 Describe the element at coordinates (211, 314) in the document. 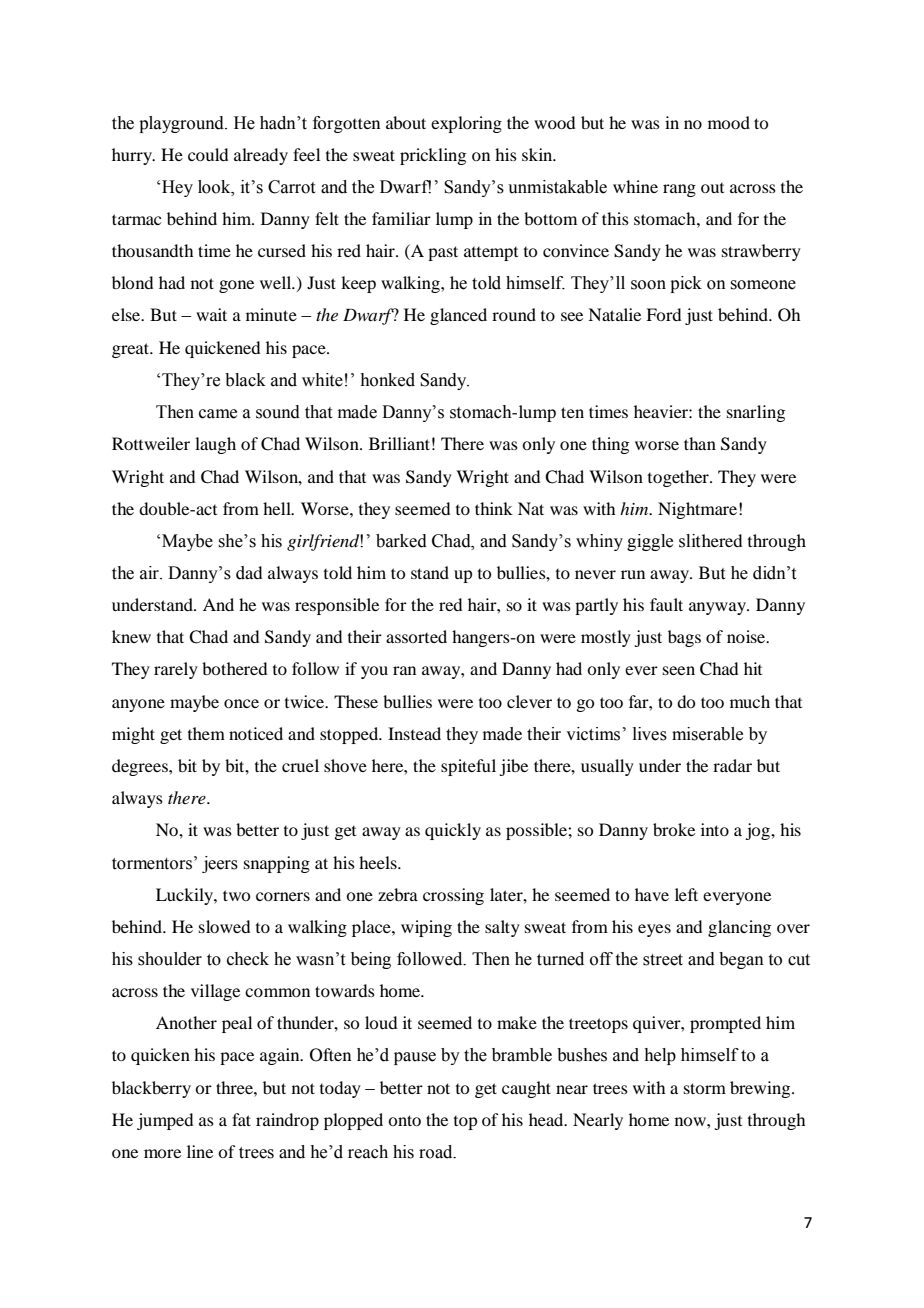

I see `wait` at that location.
